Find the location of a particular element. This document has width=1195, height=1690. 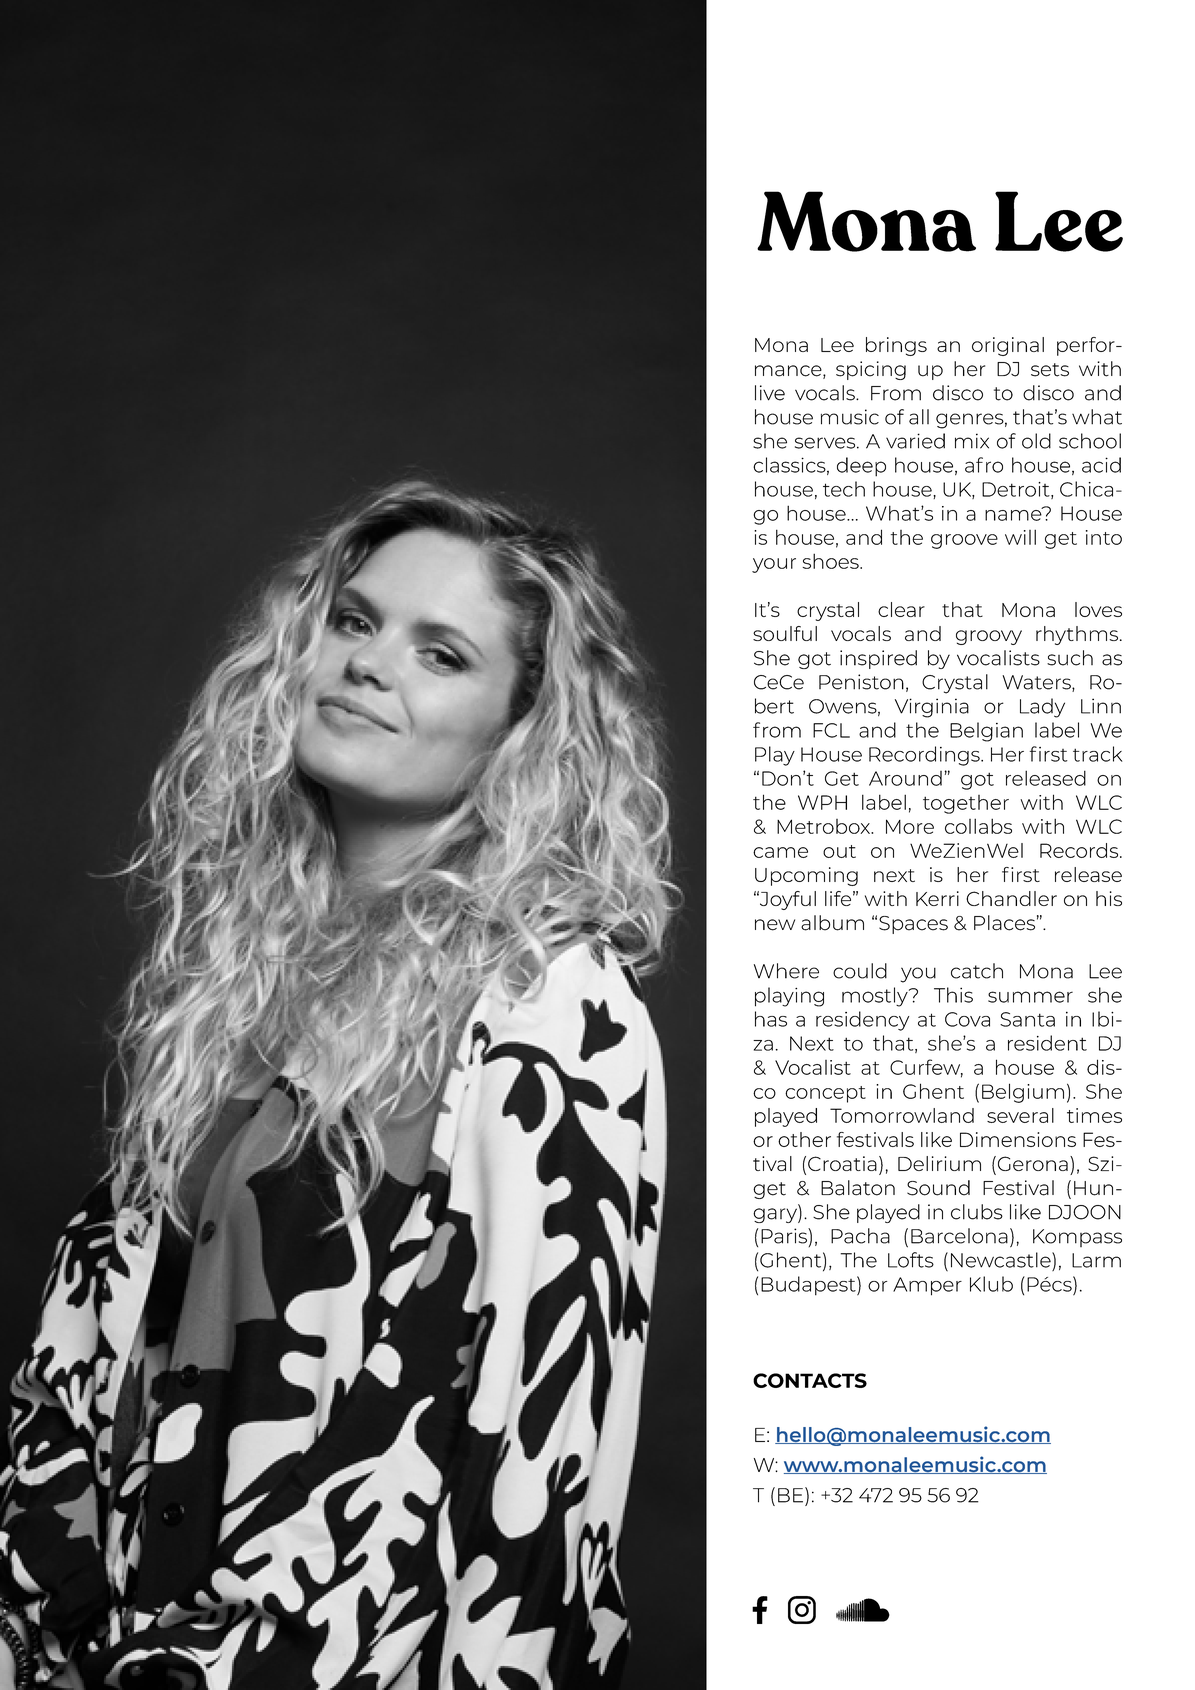

Records is located at coordinates (1080, 850).
